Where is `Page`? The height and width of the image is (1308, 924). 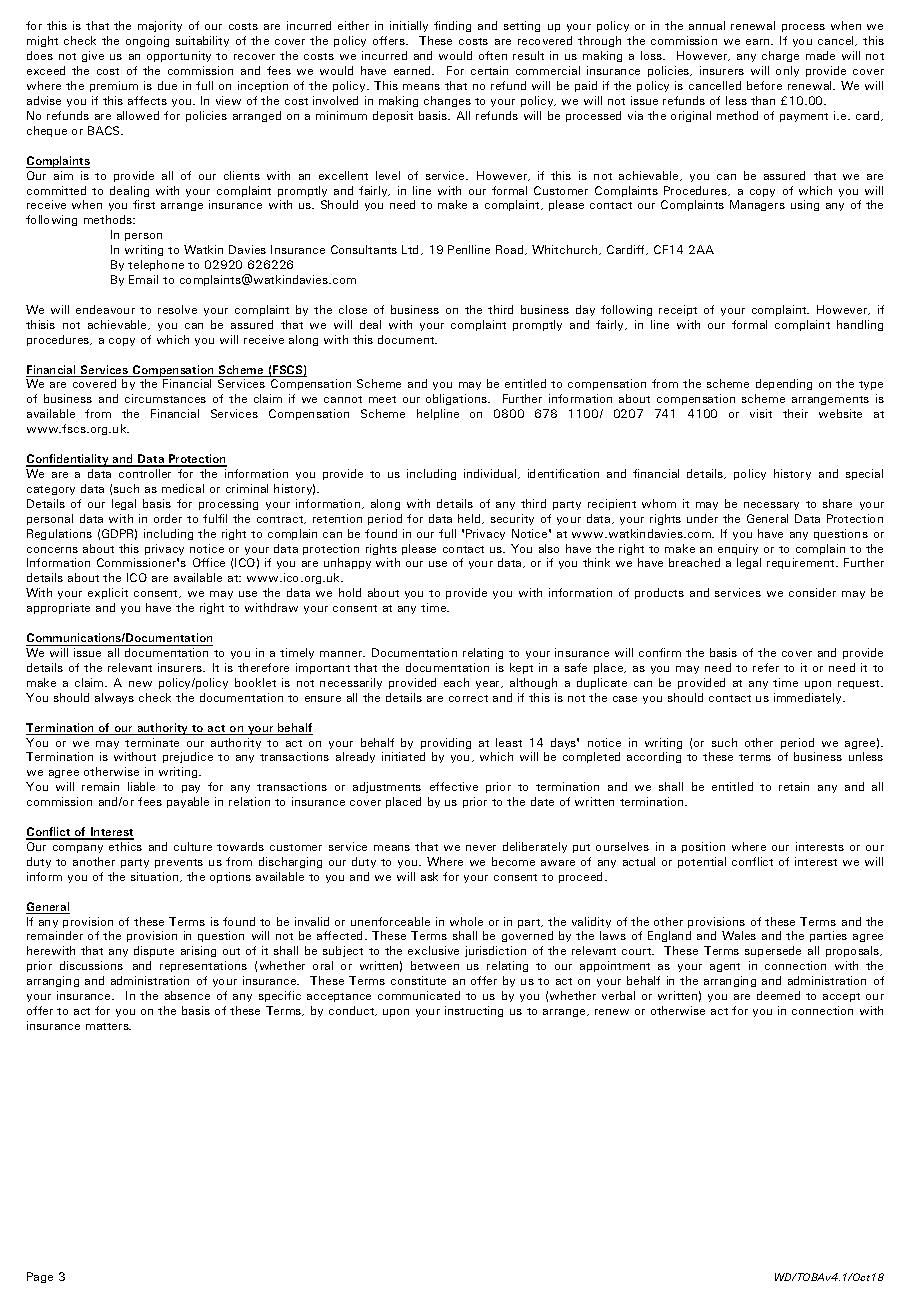
Page is located at coordinates (40, 1277).
